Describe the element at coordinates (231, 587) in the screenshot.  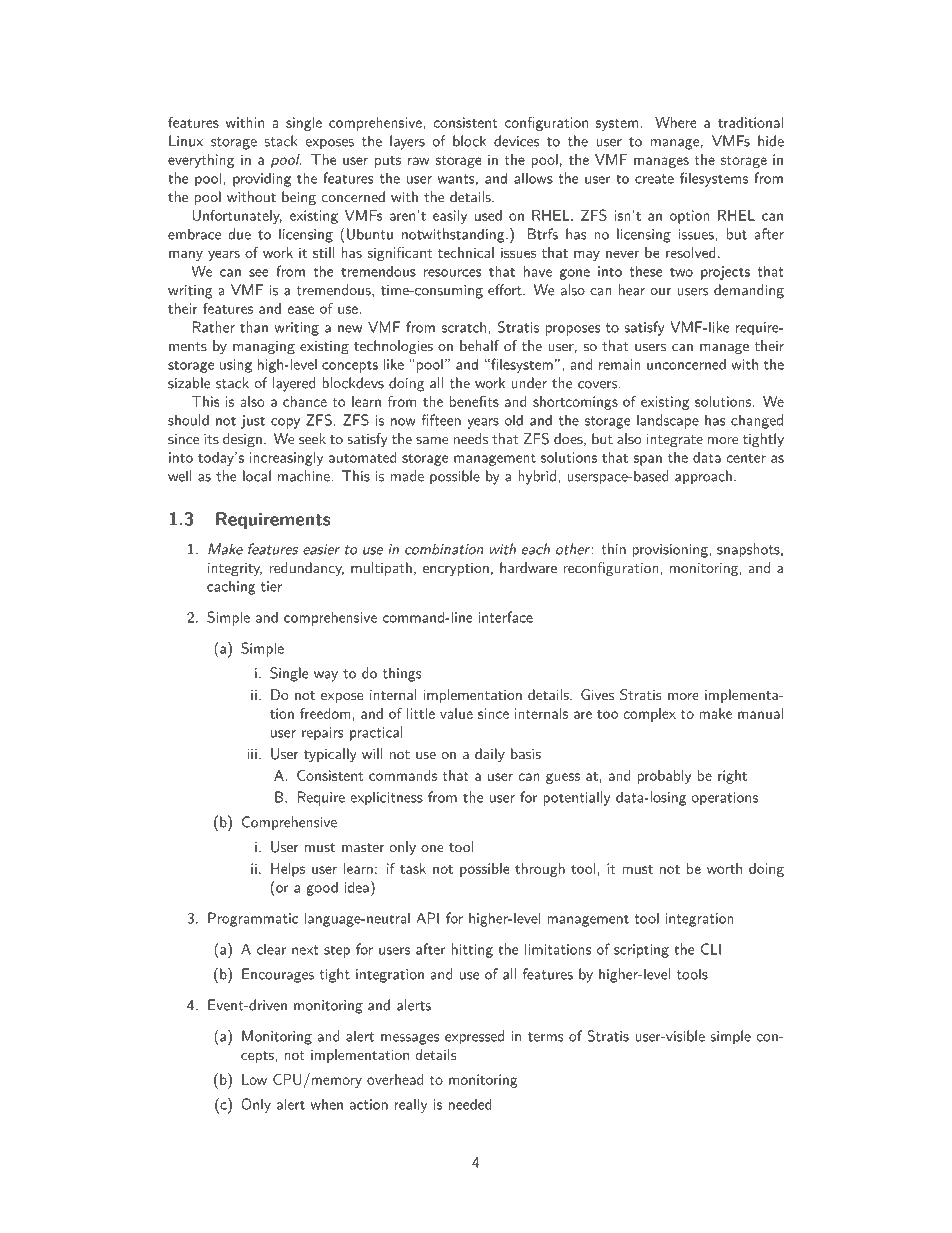
I see `caching` at that location.
